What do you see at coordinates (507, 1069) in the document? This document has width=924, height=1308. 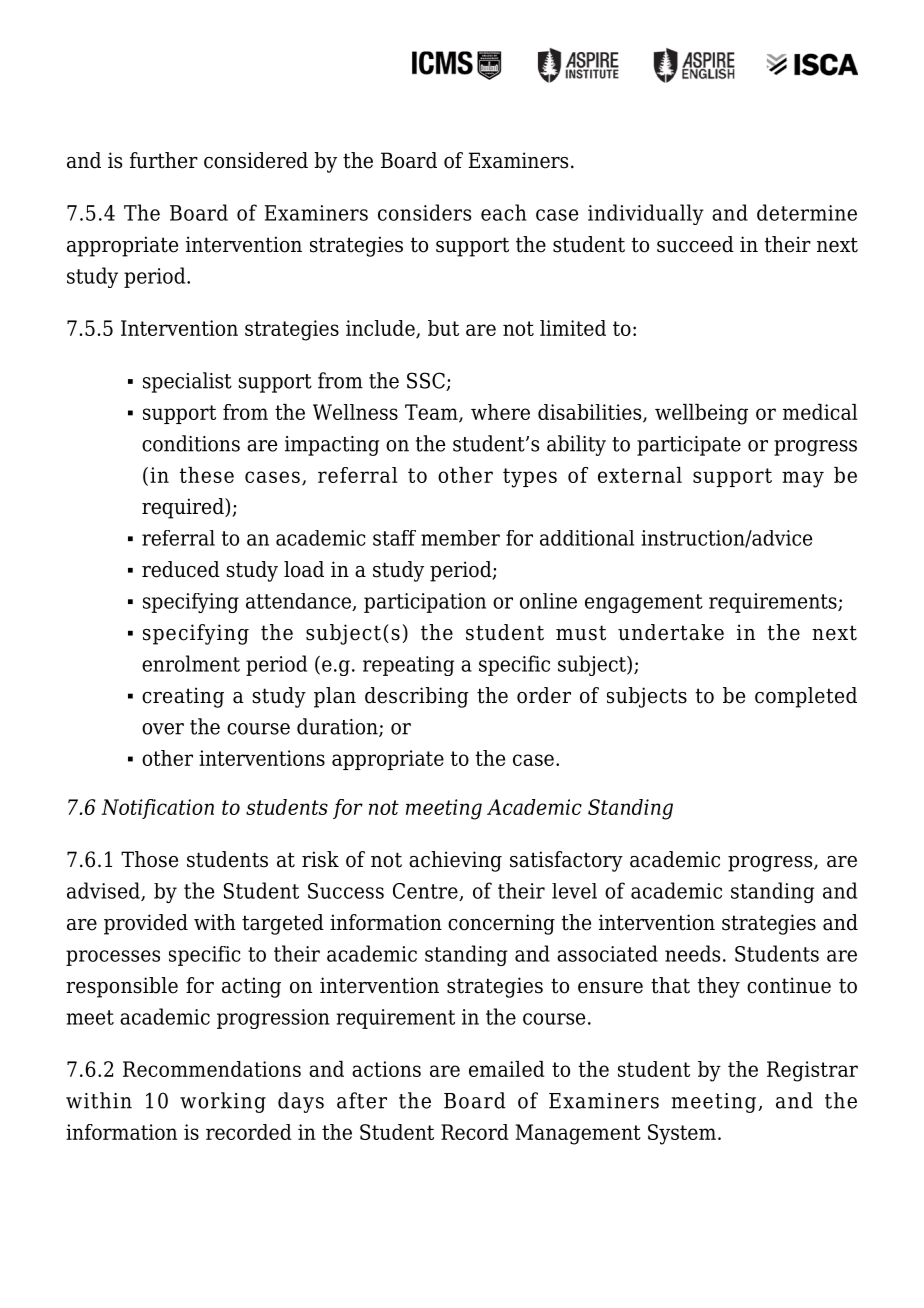 I see `emailed` at bounding box center [507, 1069].
